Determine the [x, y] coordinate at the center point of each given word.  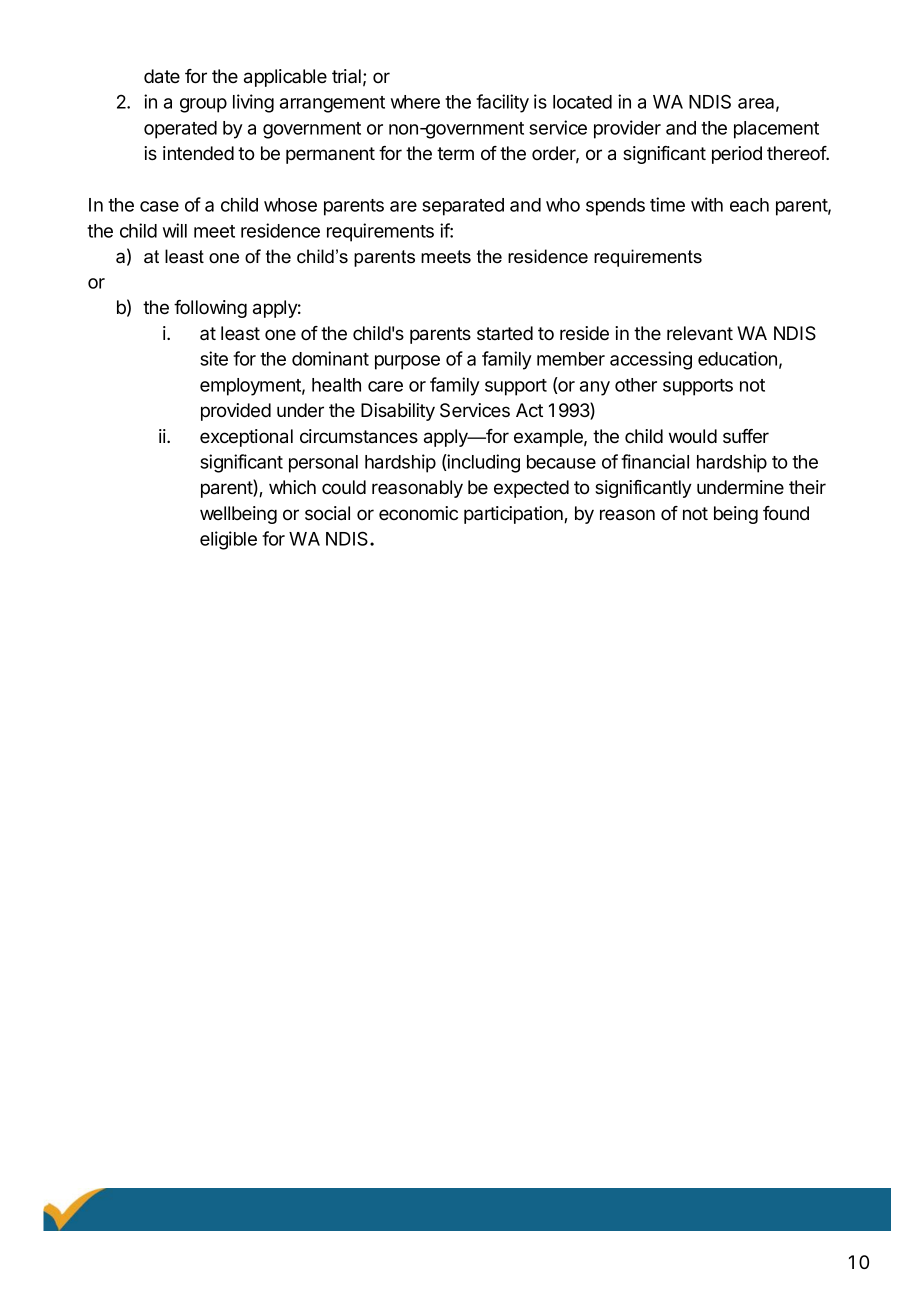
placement [776, 130]
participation [514, 515]
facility [502, 103]
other [636, 385]
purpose [407, 362]
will [175, 230]
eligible [228, 540]
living [253, 103]
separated [463, 207]
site [214, 358]
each [749, 205]
